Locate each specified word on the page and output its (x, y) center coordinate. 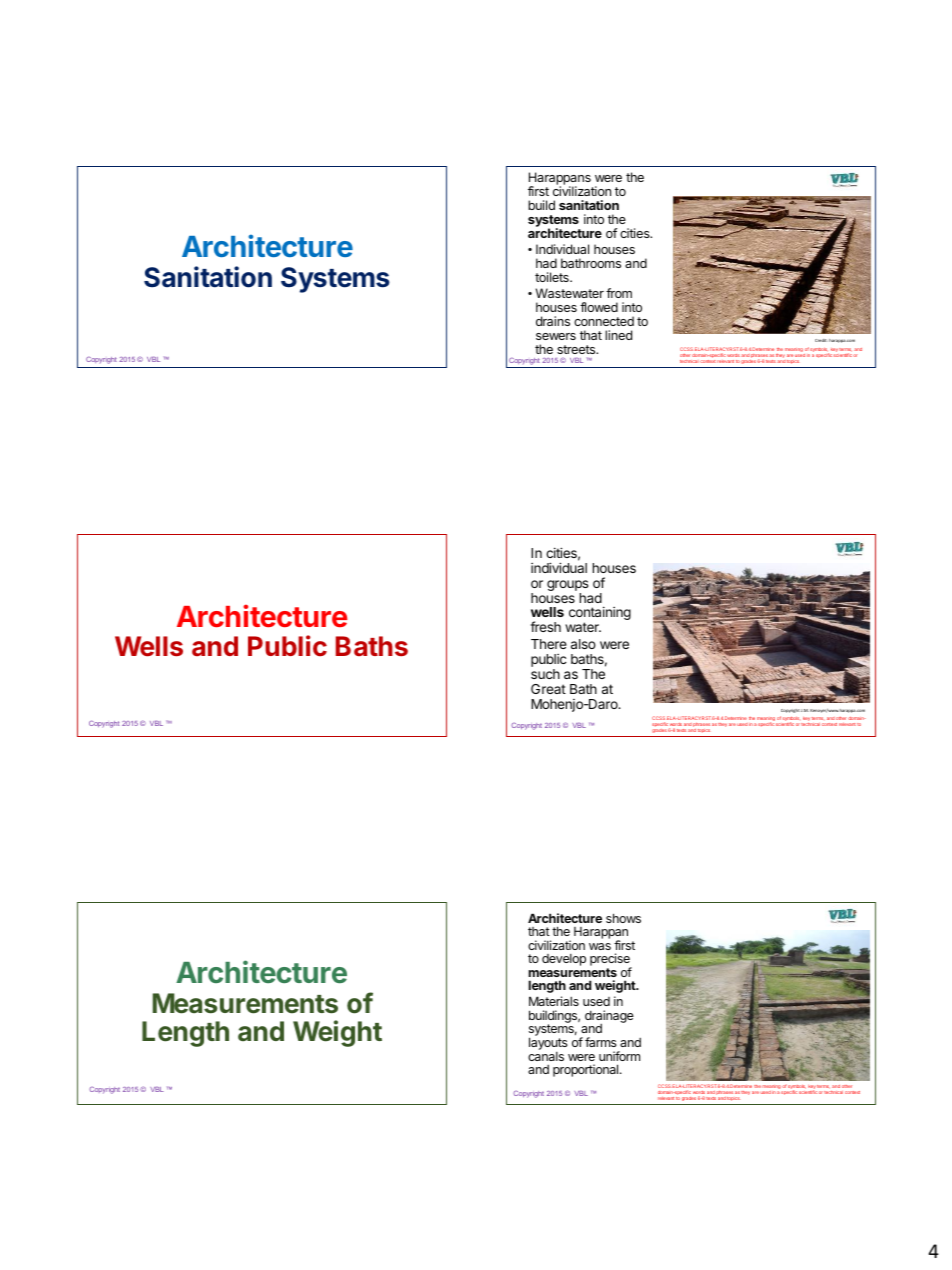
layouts (548, 1045)
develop (564, 960)
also (583, 644)
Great (548, 689)
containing (600, 614)
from (619, 293)
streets (577, 349)
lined (618, 335)
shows (623, 918)
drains (553, 321)
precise (611, 961)
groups (567, 587)
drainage (609, 1017)
